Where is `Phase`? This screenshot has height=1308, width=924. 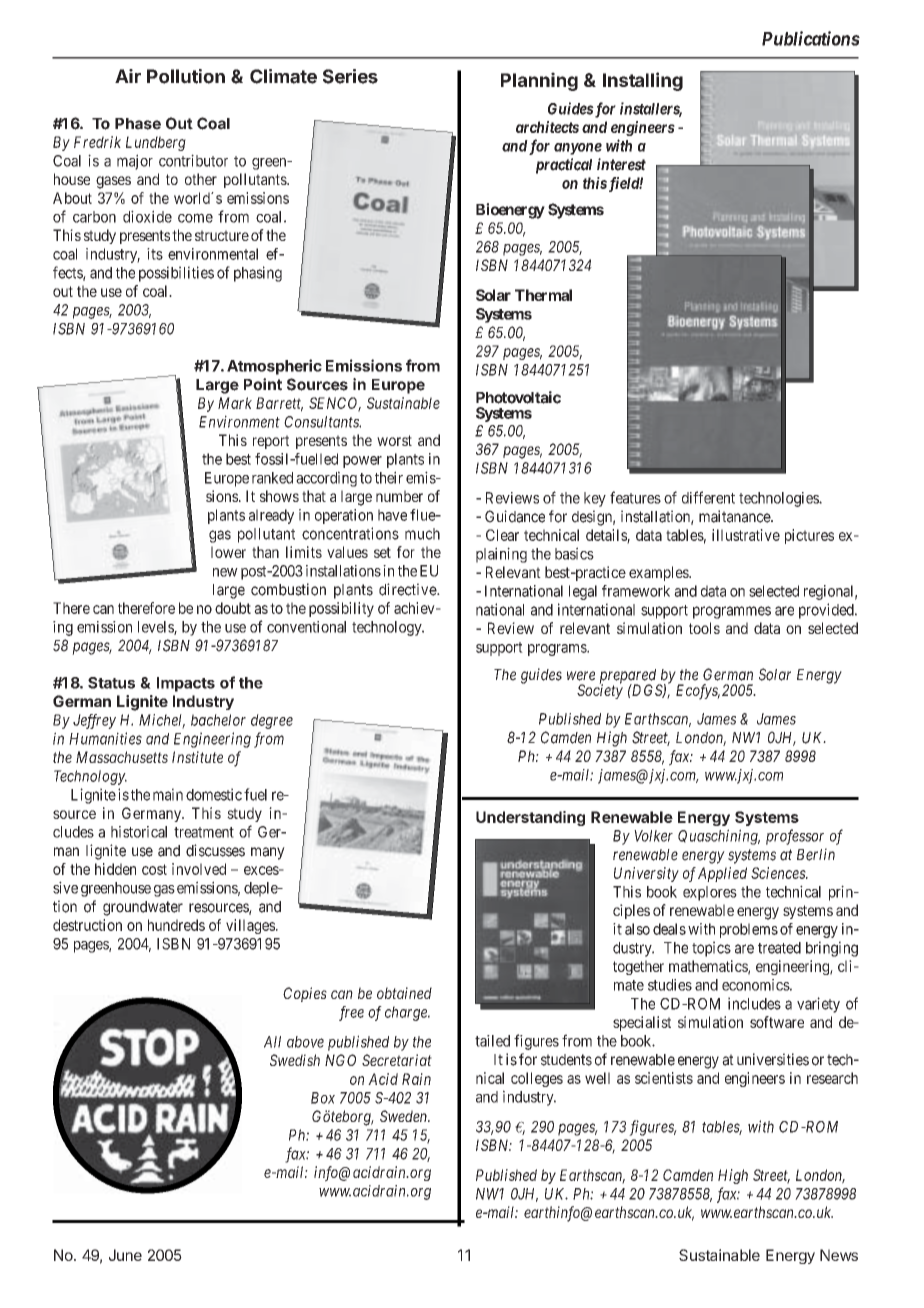
Phase is located at coordinates (138, 124).
